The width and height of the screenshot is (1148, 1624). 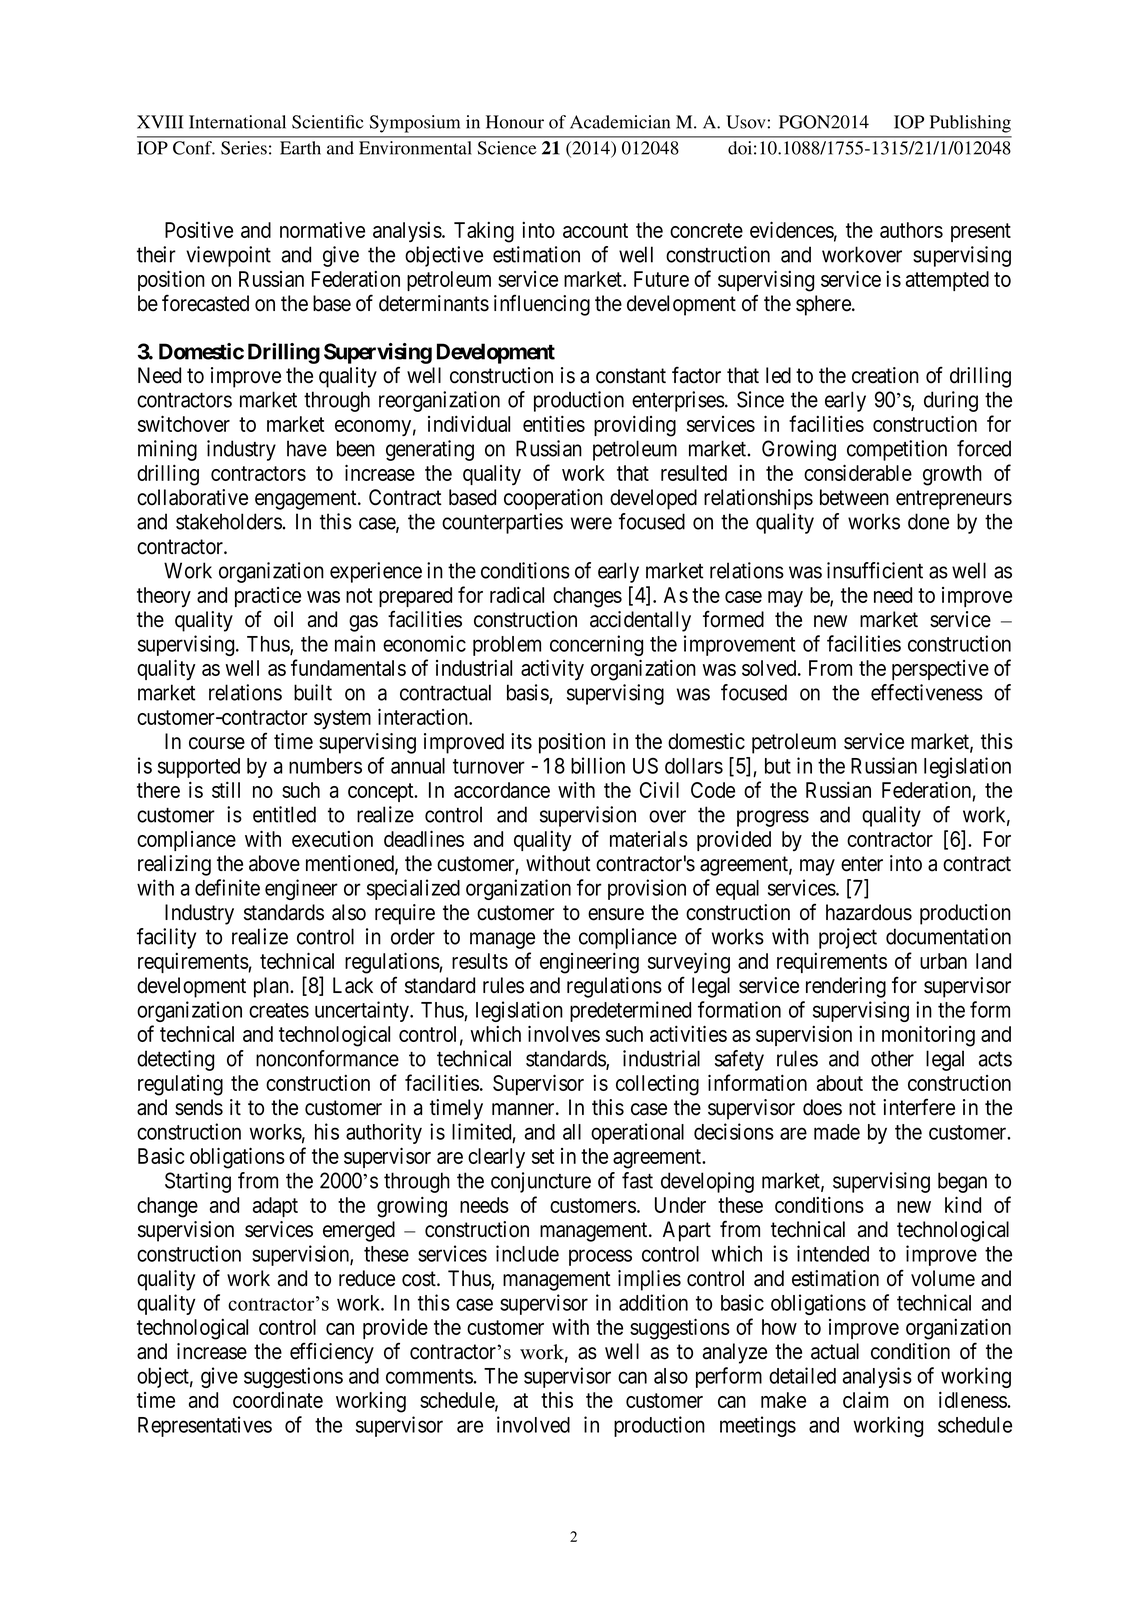 What do you see at coordinates (278, 1400) in the screenshot?
I see `coordinate` at bounding box center [278, 1400].
